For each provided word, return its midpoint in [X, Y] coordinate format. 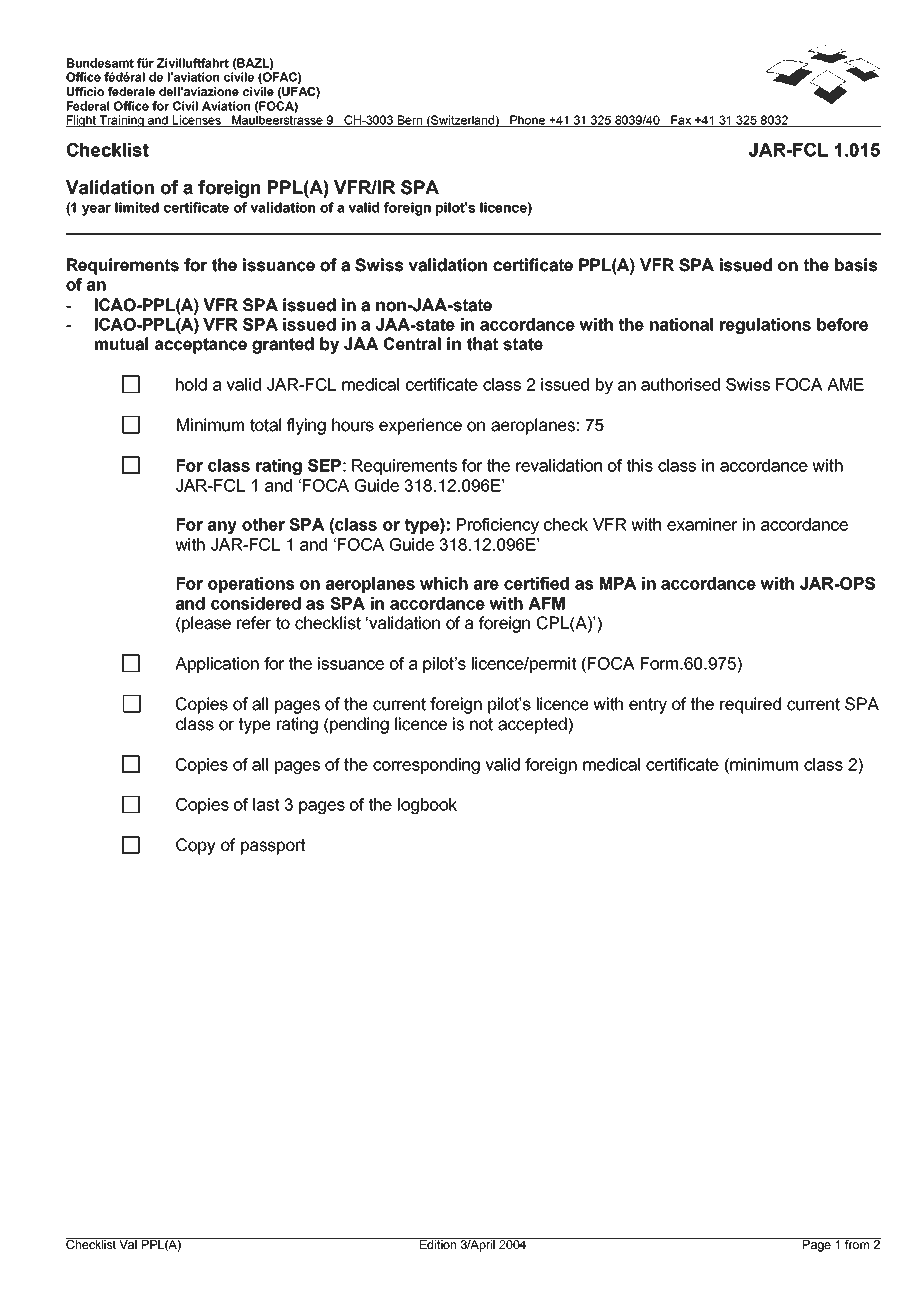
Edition [438, 1243]
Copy [196, 846]
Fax [681, 121]
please [205, 624]
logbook [427, 806]
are [486, 585]
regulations [765, 326]
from [857, 1243]
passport [273, 847]
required [750, 705]
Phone [528, 121]
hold [191, 384]
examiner [702, 524]
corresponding [426, 766]
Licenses [197, 121]
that [482, 344]
